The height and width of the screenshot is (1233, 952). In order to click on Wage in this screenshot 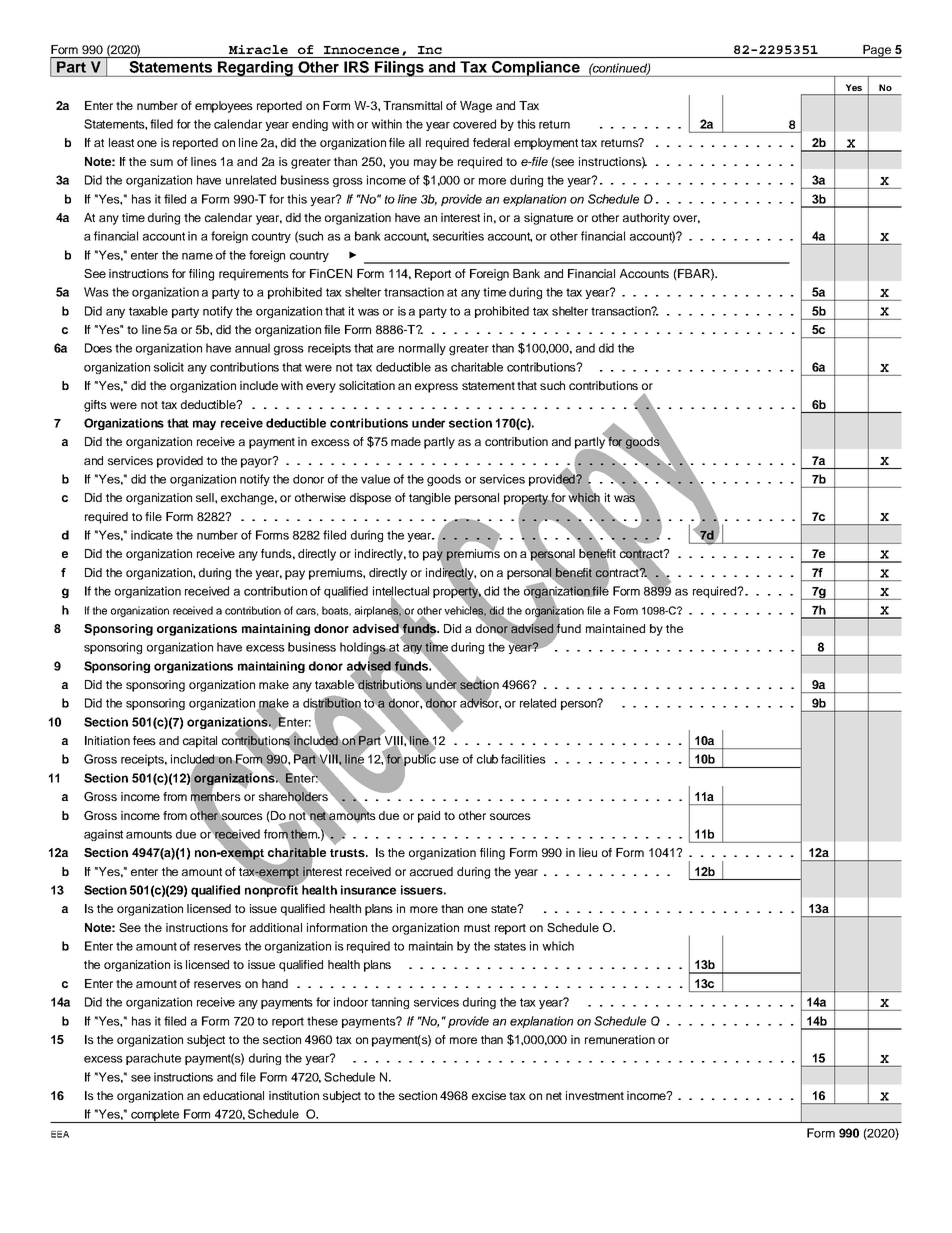, I will do `click(476, 107)`.
